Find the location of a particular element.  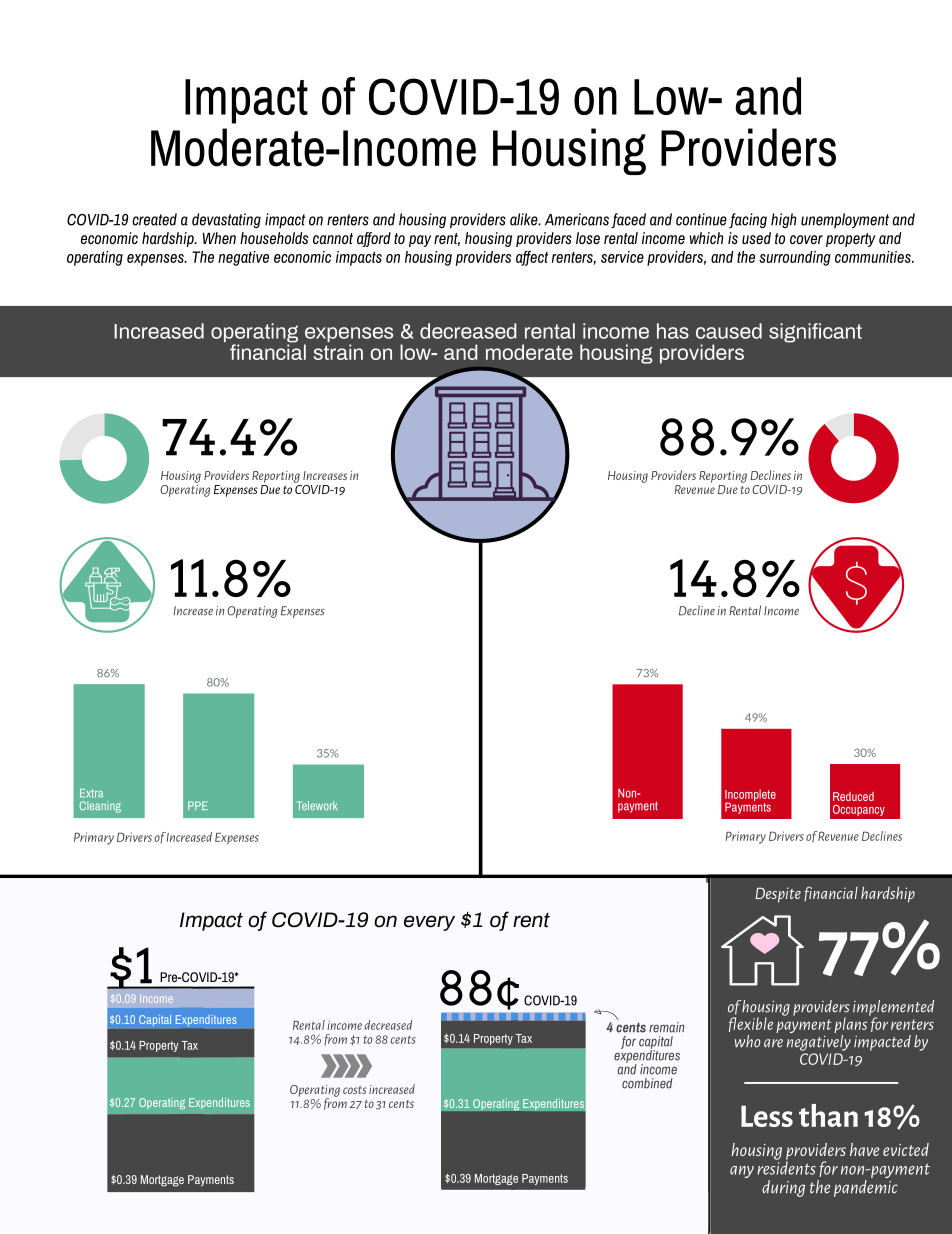

every is located at coordinates (429, 923).
